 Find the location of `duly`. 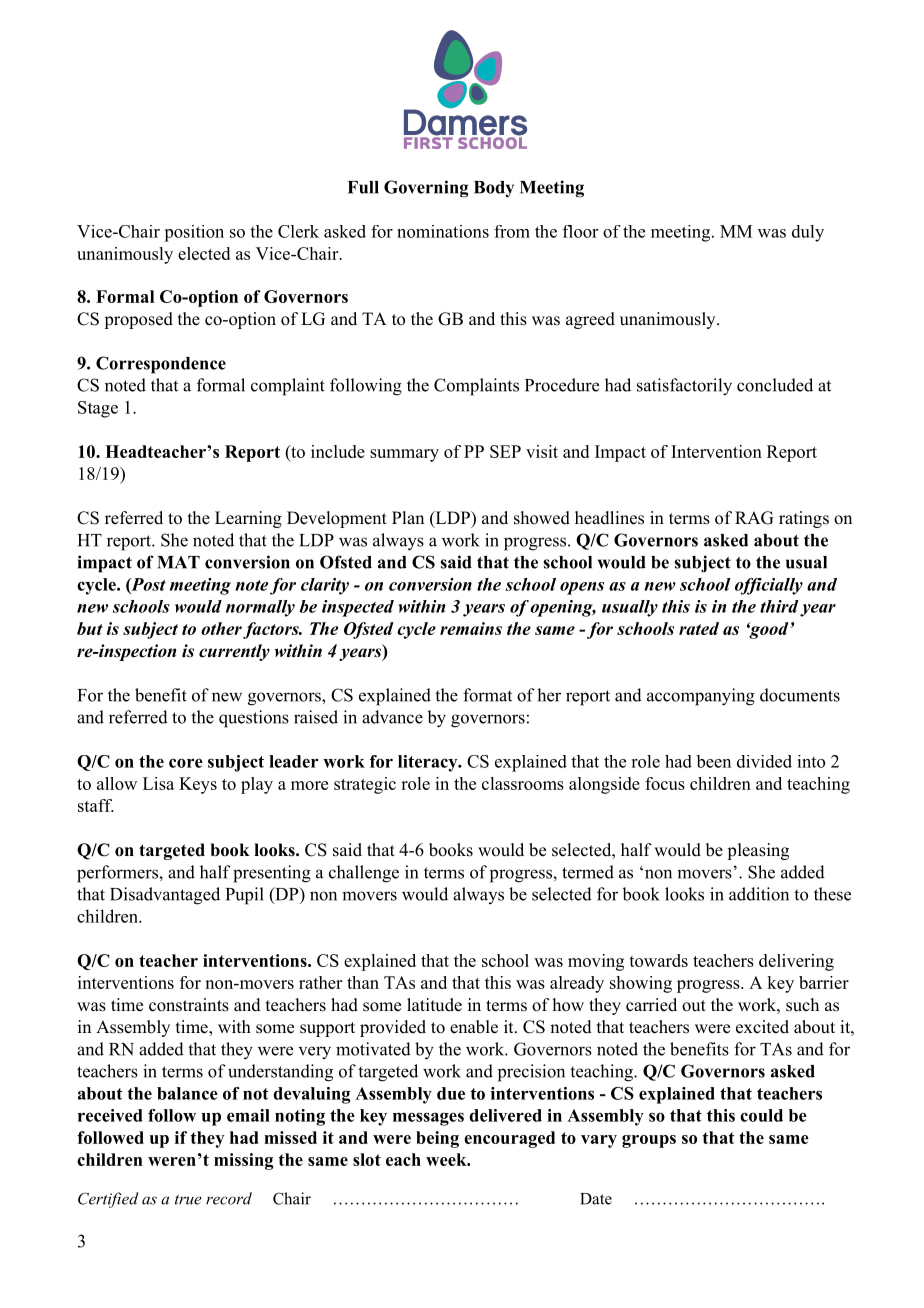

duly is located at coordinates (808, 233).
